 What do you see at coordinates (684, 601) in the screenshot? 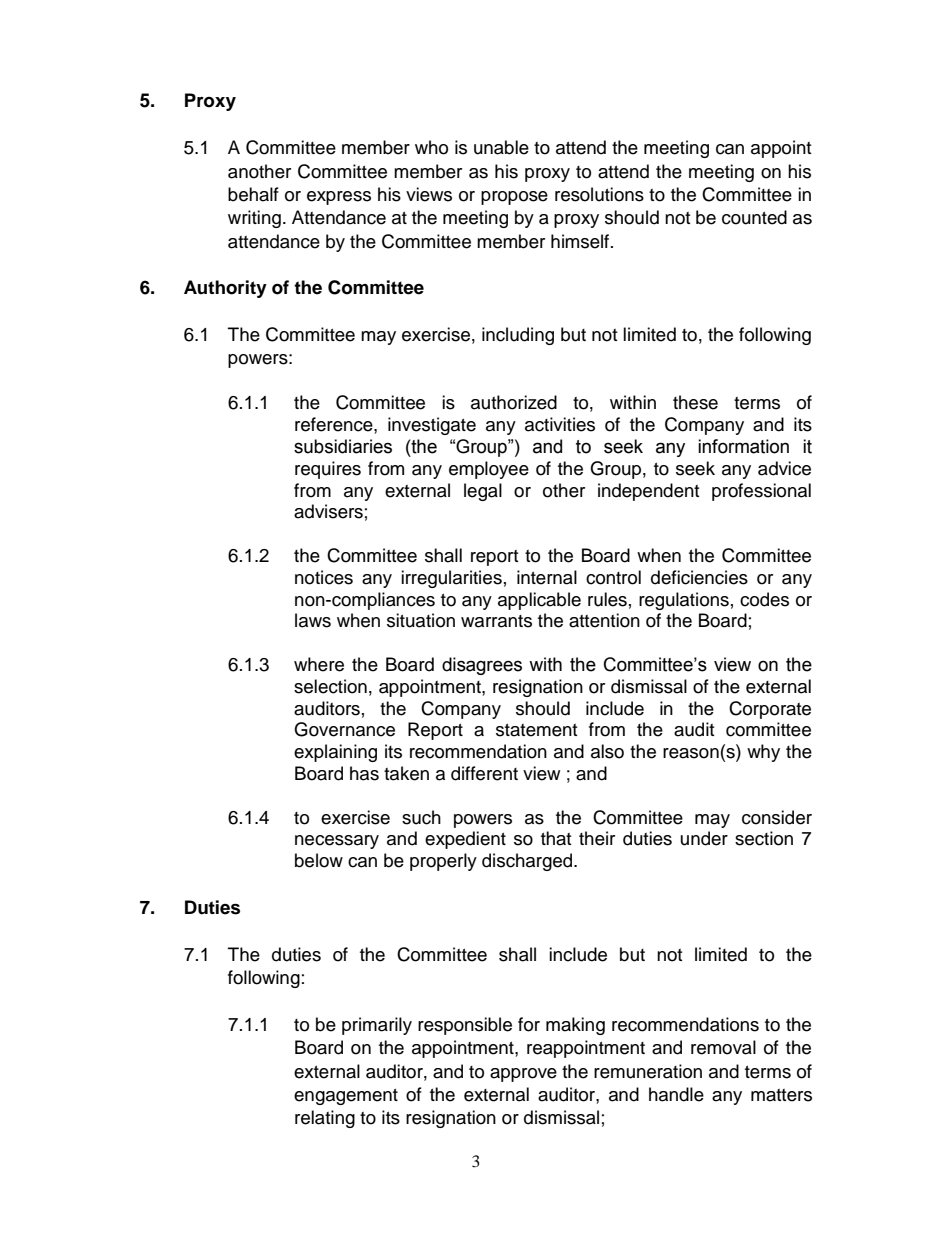
I see `regulations` at bounding box center [684, 601].
